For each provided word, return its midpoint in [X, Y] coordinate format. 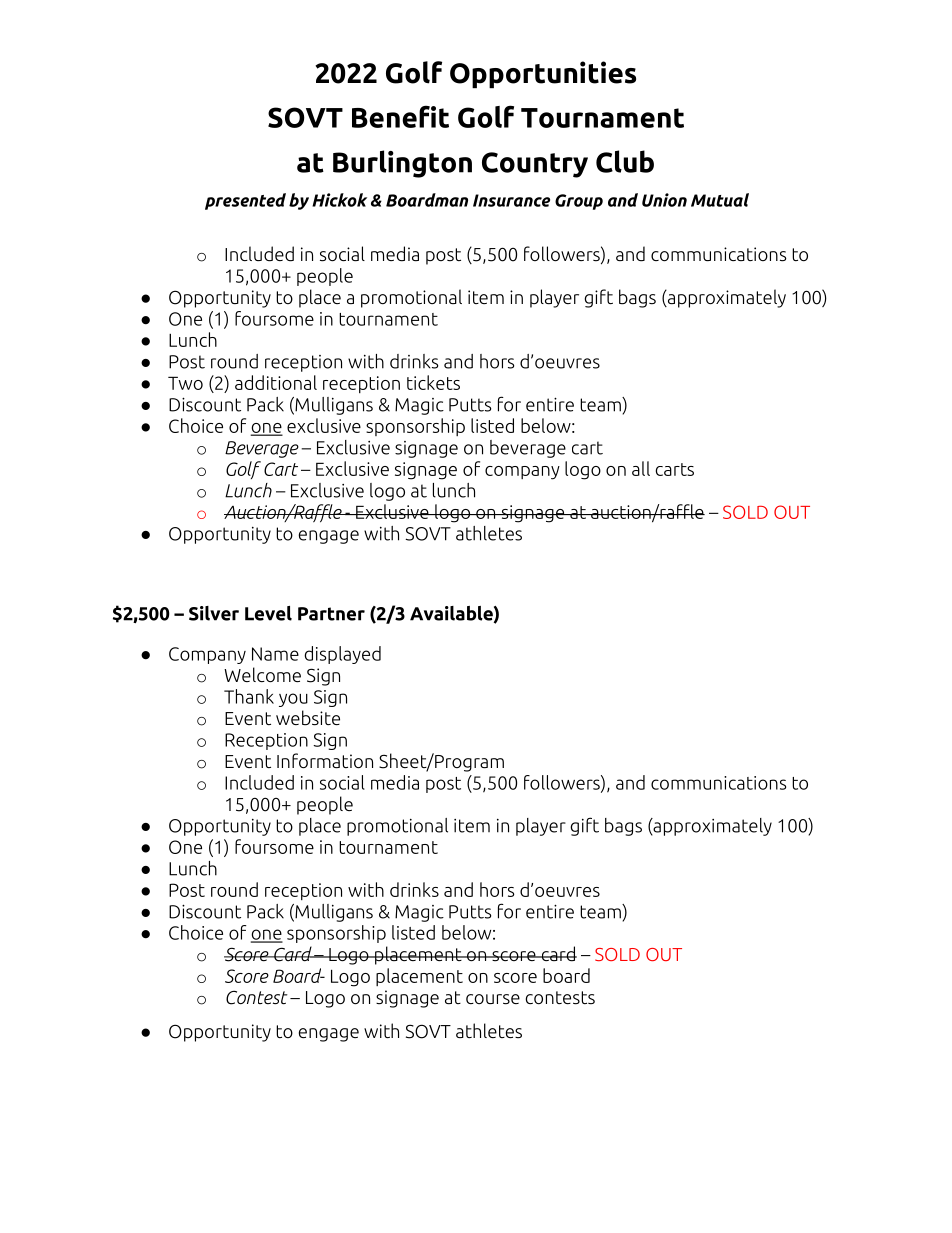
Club [625, 161]
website [308, 718]
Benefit [400, 116]
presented [245, 201]
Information [325, 761]
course [493, 999]
